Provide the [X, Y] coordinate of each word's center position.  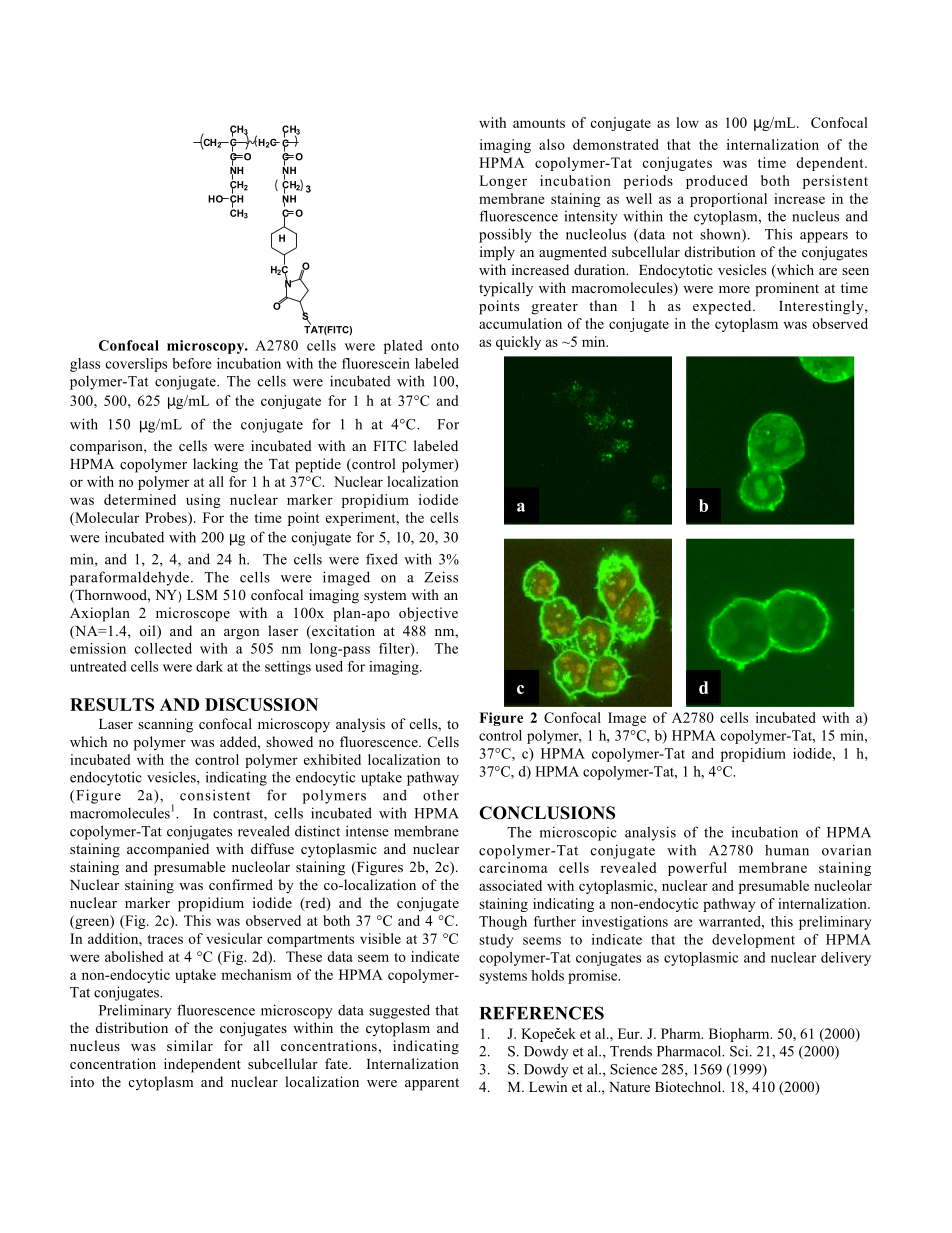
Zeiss [441, 577]
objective [428, 614]
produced [717, 182]
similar [190, 1045]
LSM [202, 594]
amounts [539, 123]
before [192, 363]
